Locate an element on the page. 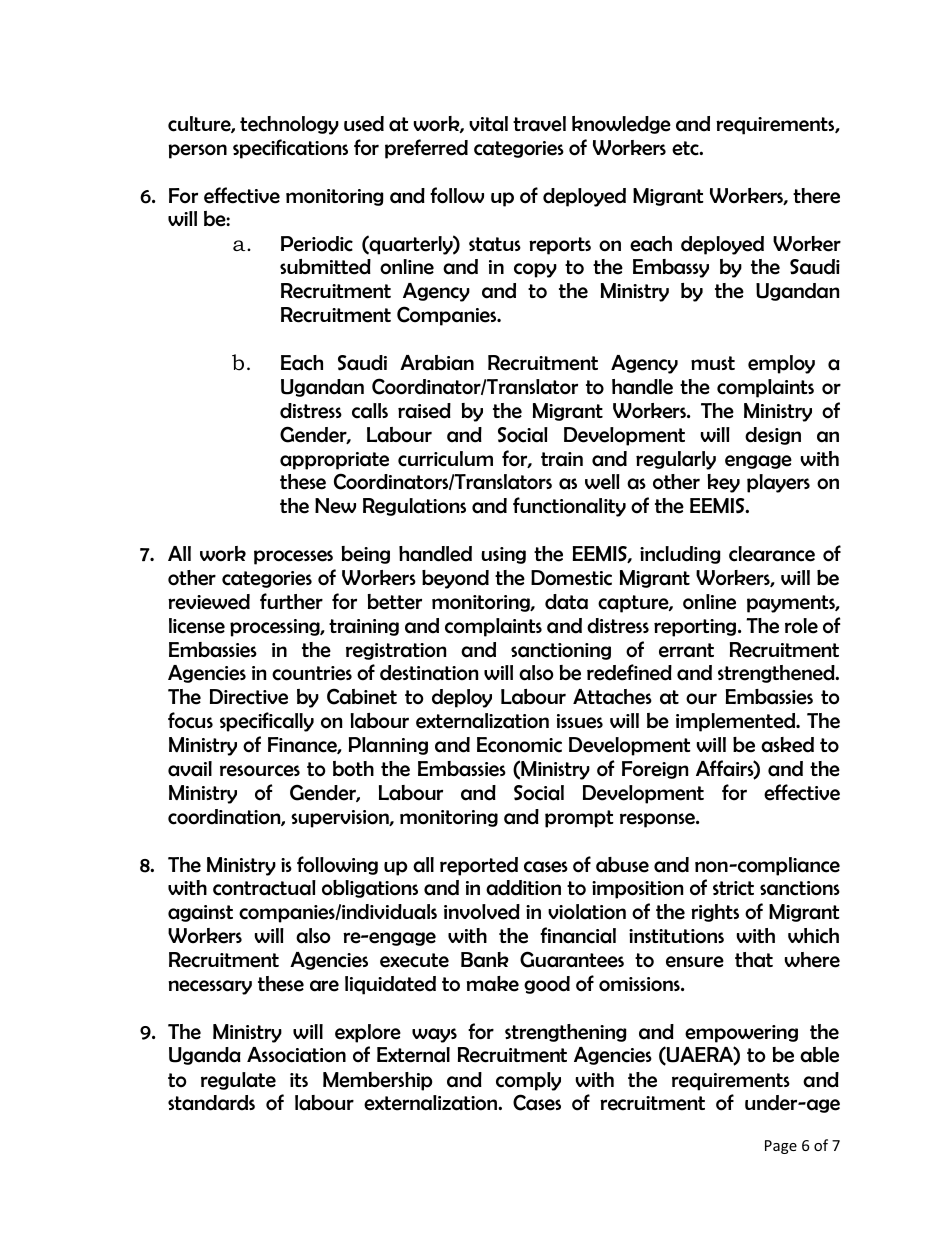 The height and width of the document is (1233, 952). comply is located at coordinates (528, 1081).
